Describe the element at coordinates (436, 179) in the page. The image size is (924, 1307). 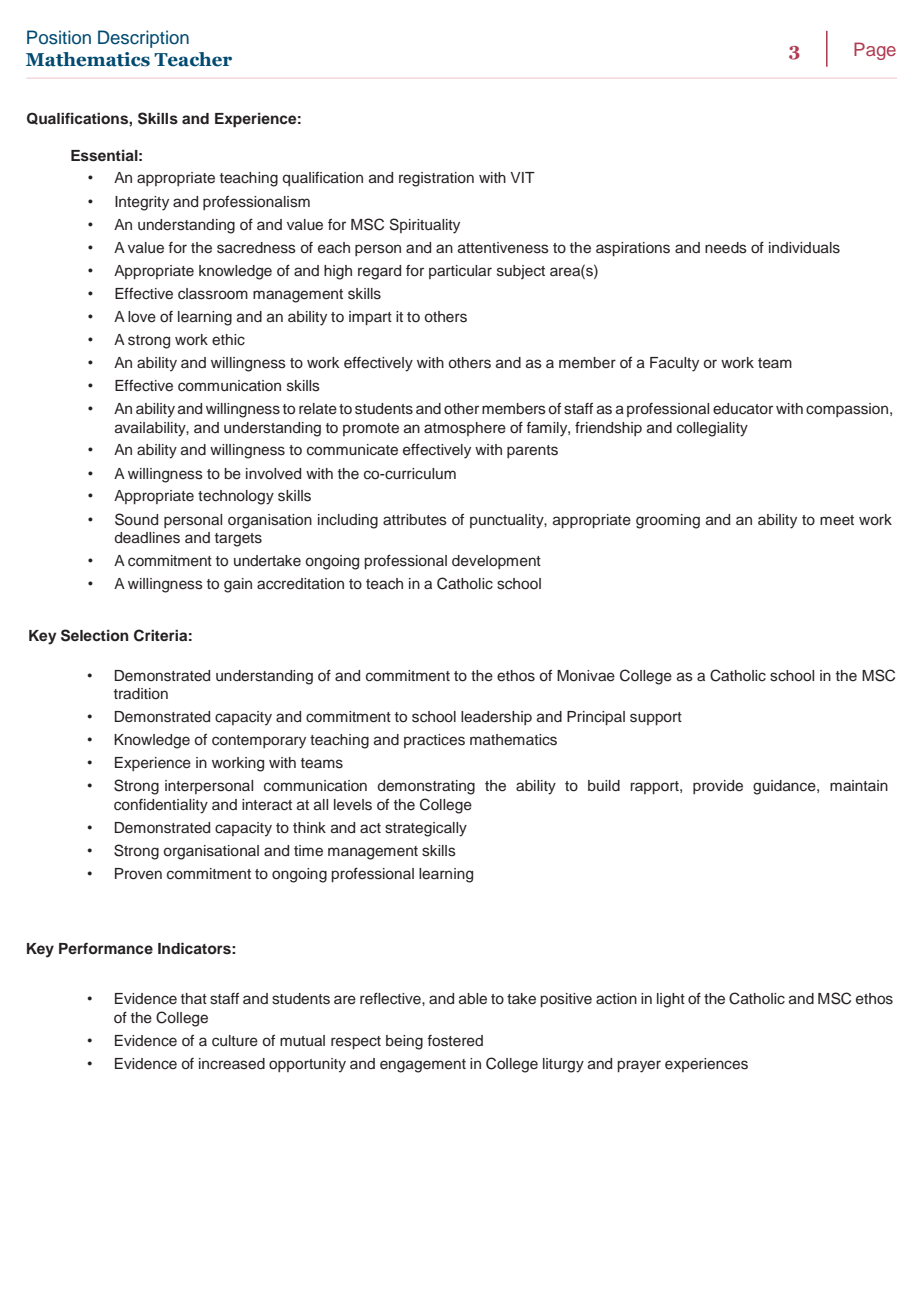
I see `registration` at that location.
